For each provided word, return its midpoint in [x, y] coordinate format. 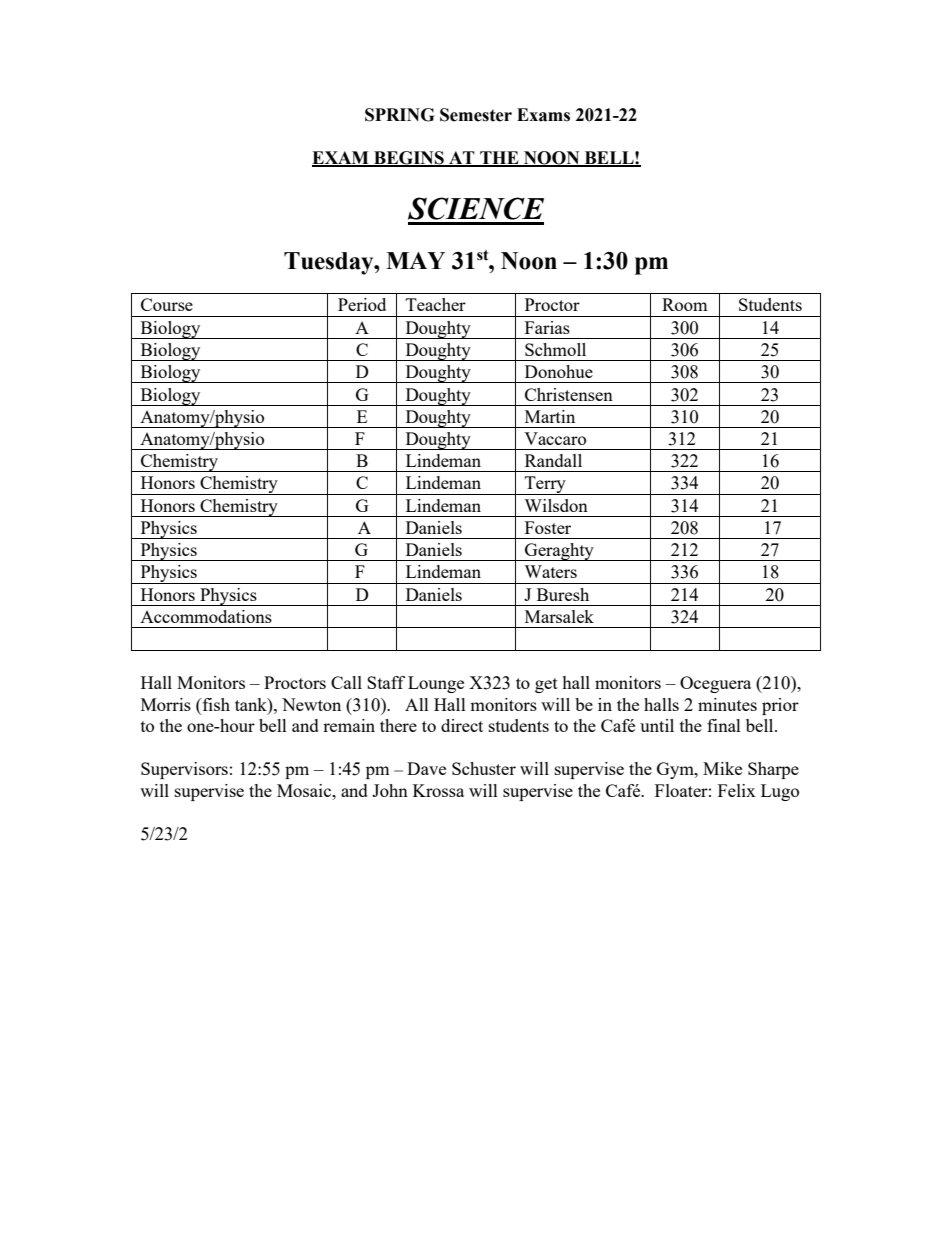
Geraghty [559, 552]
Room [685, 304]
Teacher [436, 304]
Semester [476, 115]
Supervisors [184, 770]
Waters [550, 571]
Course [167, 304]
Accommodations [206, 616]
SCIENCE [476, 208]
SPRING [399, 115]
